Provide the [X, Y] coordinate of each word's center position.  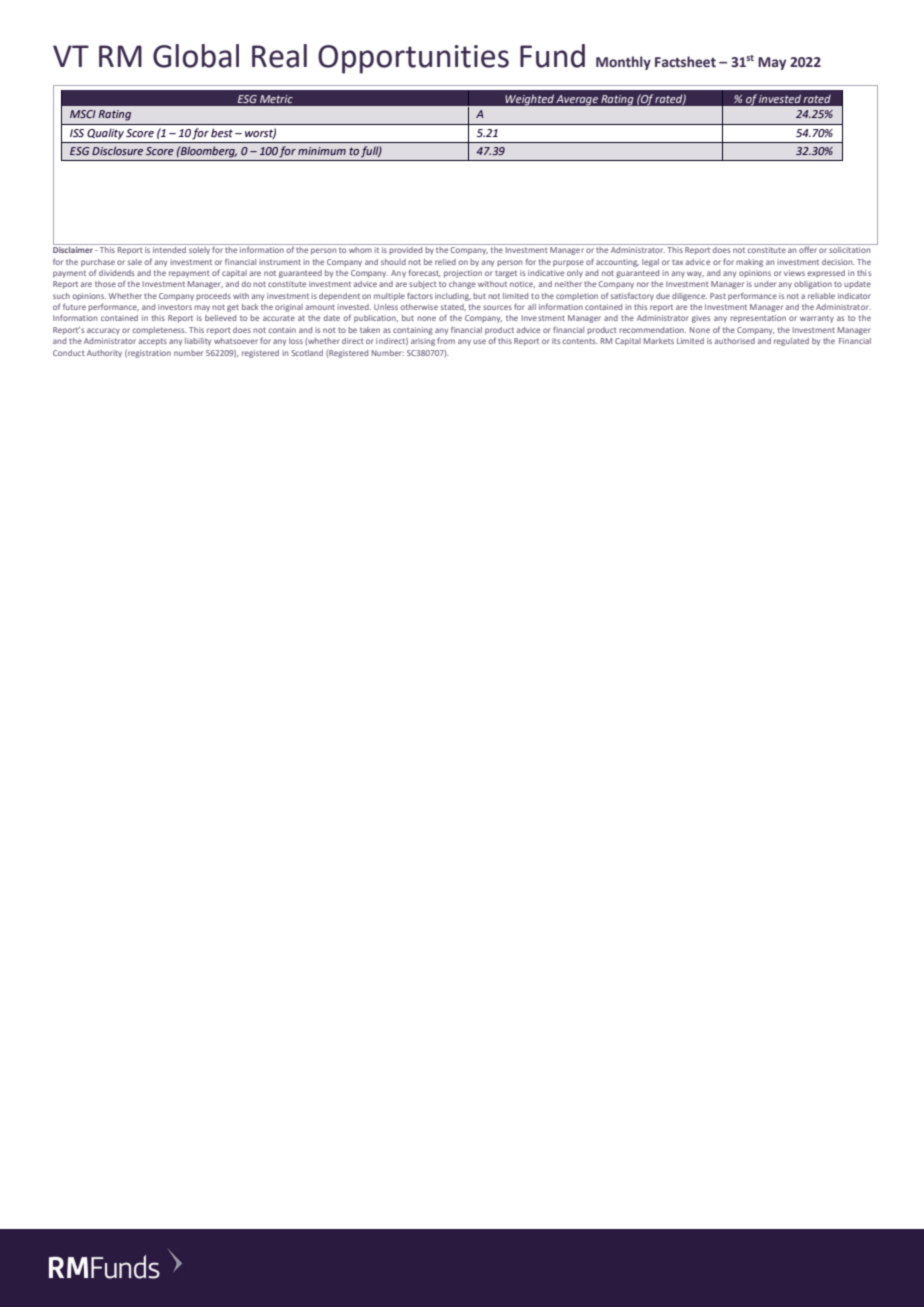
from [446, 340]
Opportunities [413, 59]
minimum [322, 151]
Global [196, 56]
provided [406, 249]
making [749, 263]
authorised [735, 341]
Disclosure [117, 150]
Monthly [623, 63]
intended [169, 248]
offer [808, 248]
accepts [153, 342]
